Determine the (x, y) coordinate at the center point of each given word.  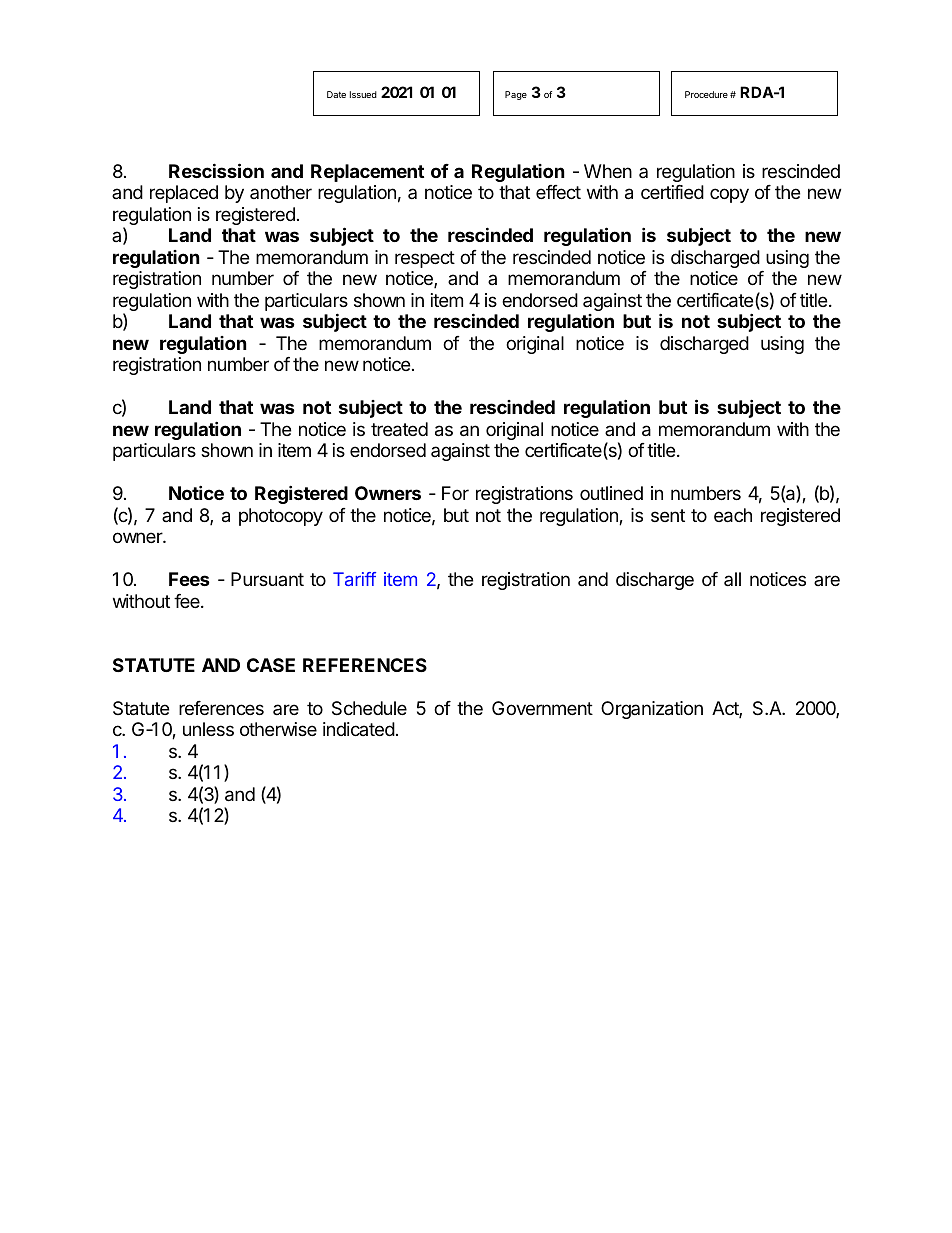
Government (542, 708)
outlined (611, 493)
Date (336, 94)
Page (516, 95)
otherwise (278, 729)
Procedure (706, 94)
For (455, 493)
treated (399, 429)
